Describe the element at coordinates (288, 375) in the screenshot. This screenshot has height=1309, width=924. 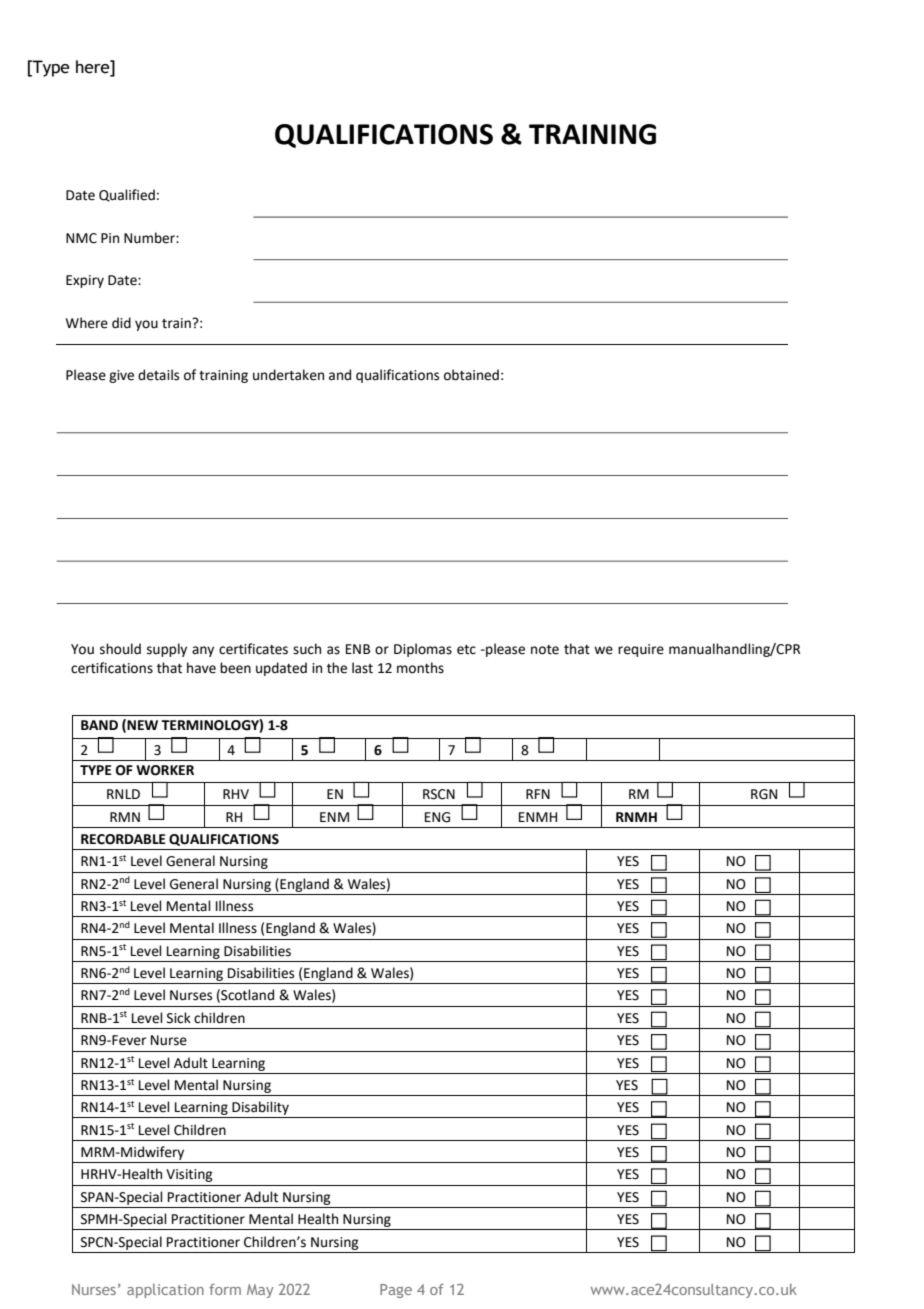
I see `undertaken` at that location.
